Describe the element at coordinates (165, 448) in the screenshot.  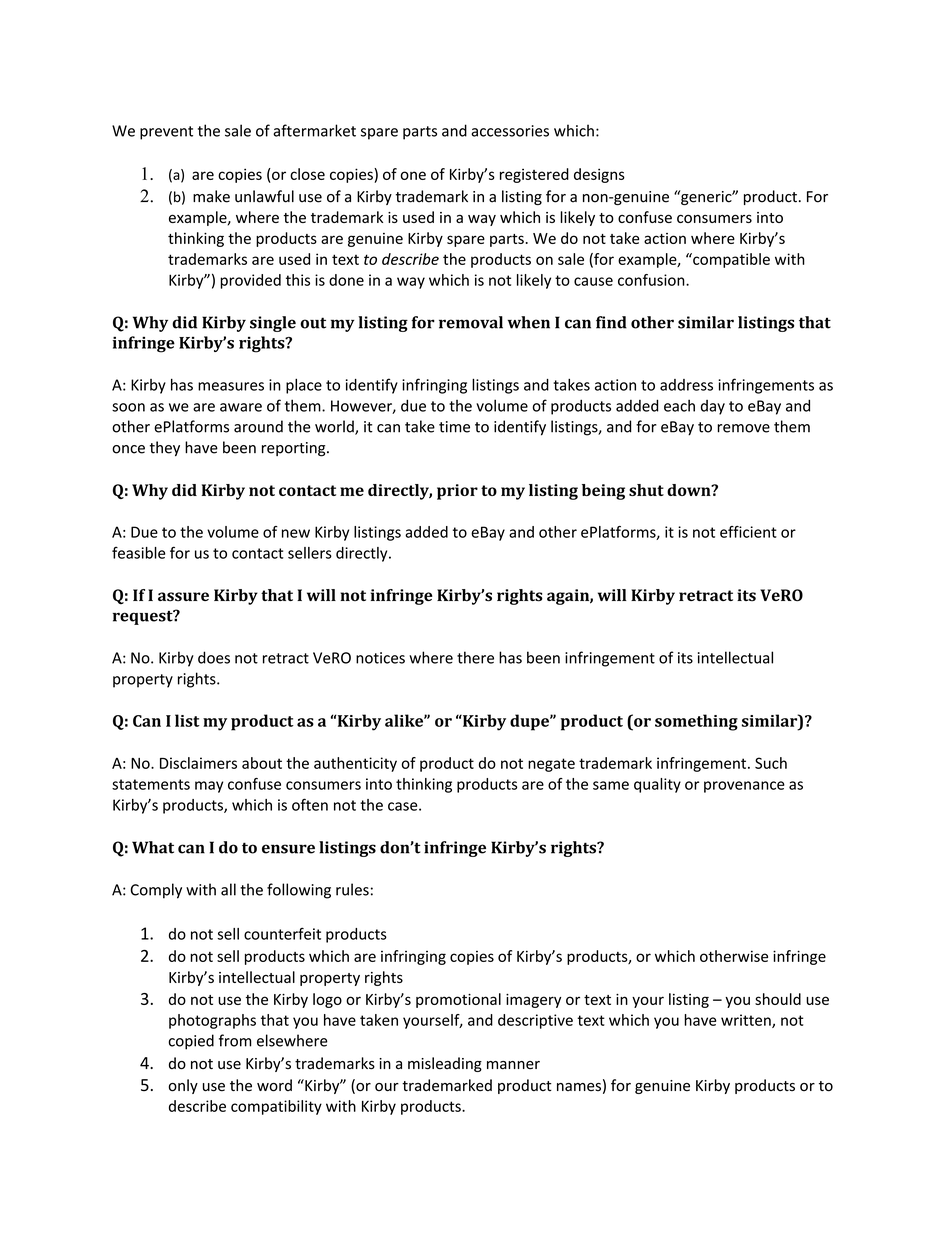
I see `they` at that location.
